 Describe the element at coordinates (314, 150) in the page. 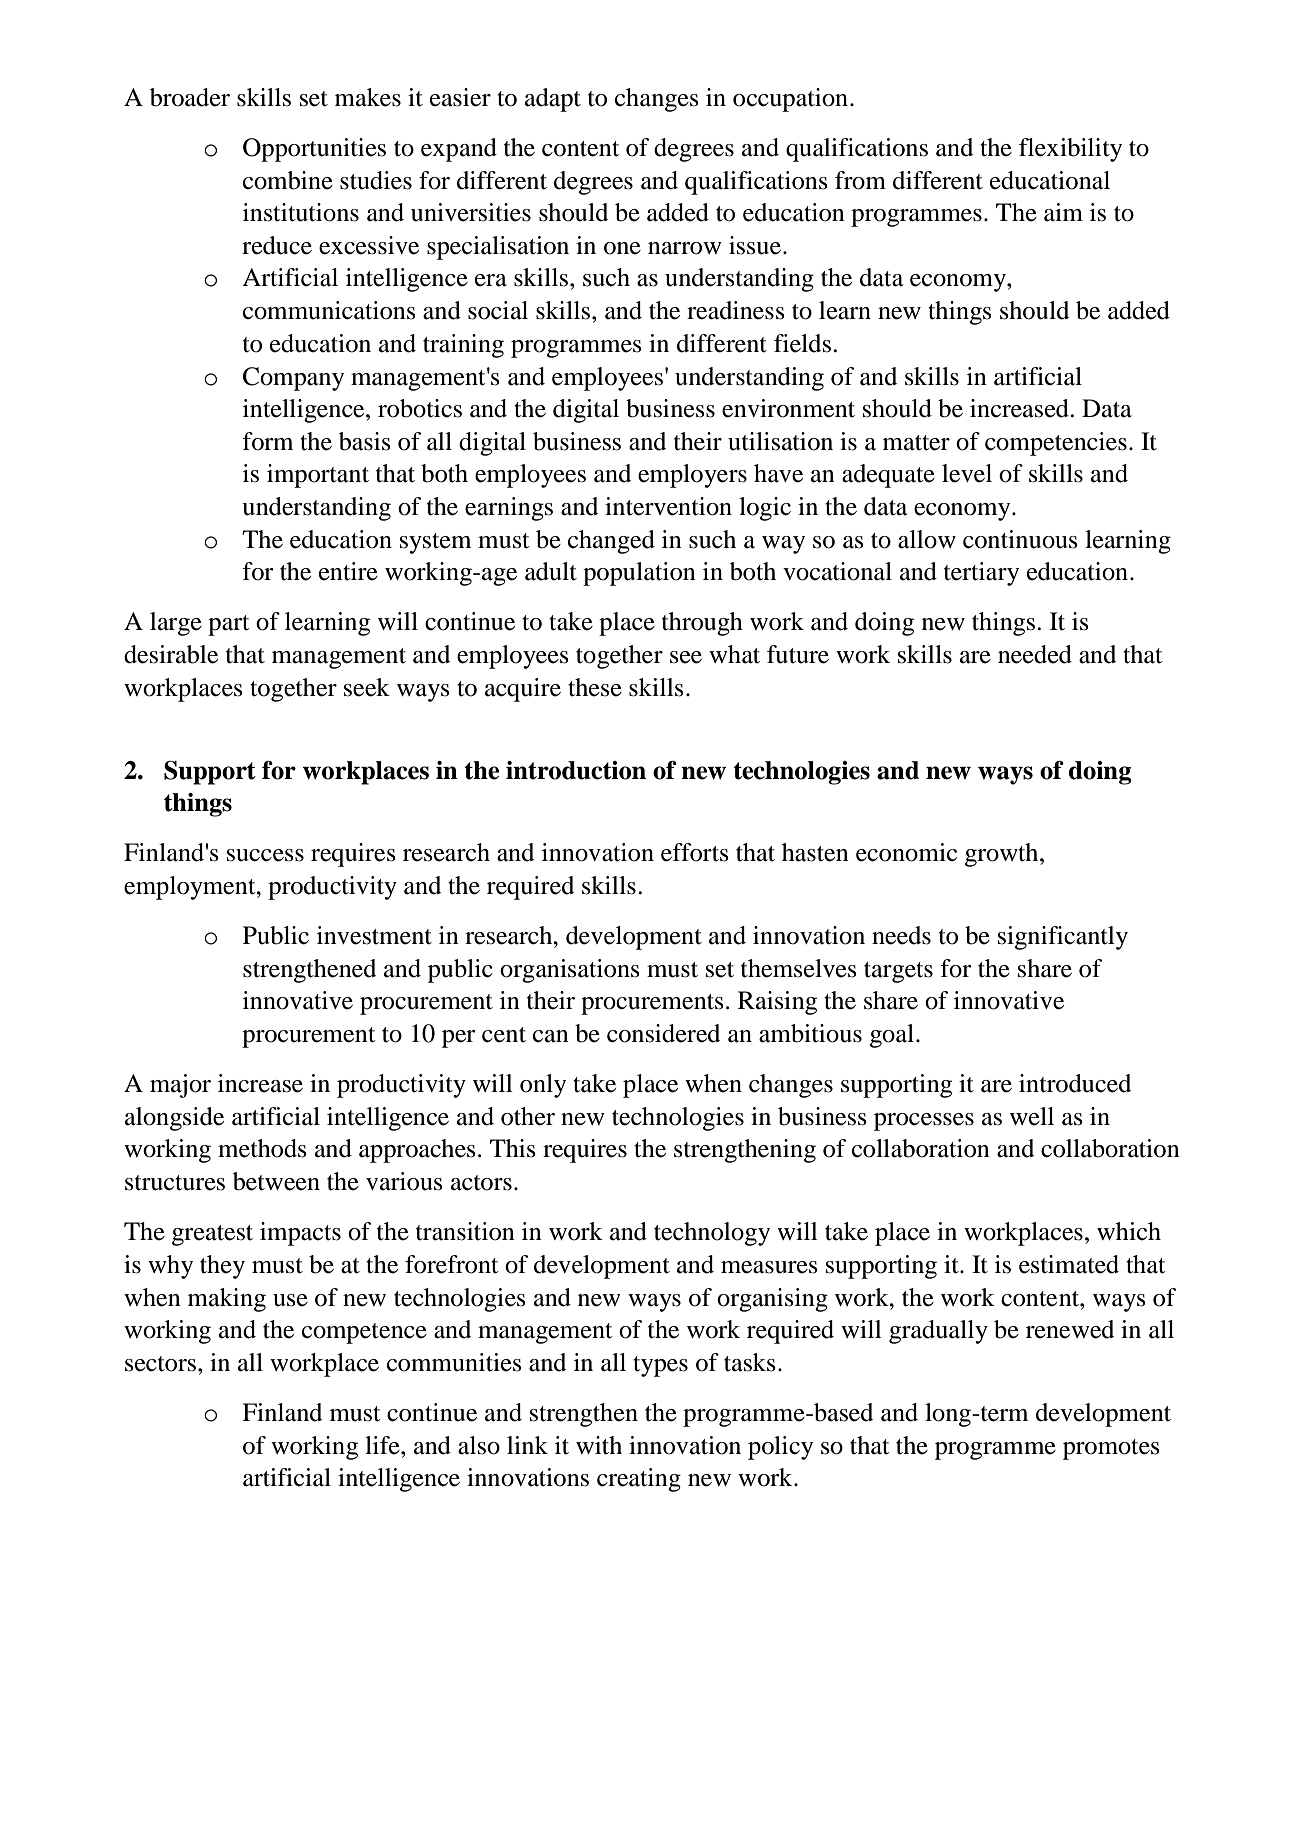

I see `Opportunities` at that location.
